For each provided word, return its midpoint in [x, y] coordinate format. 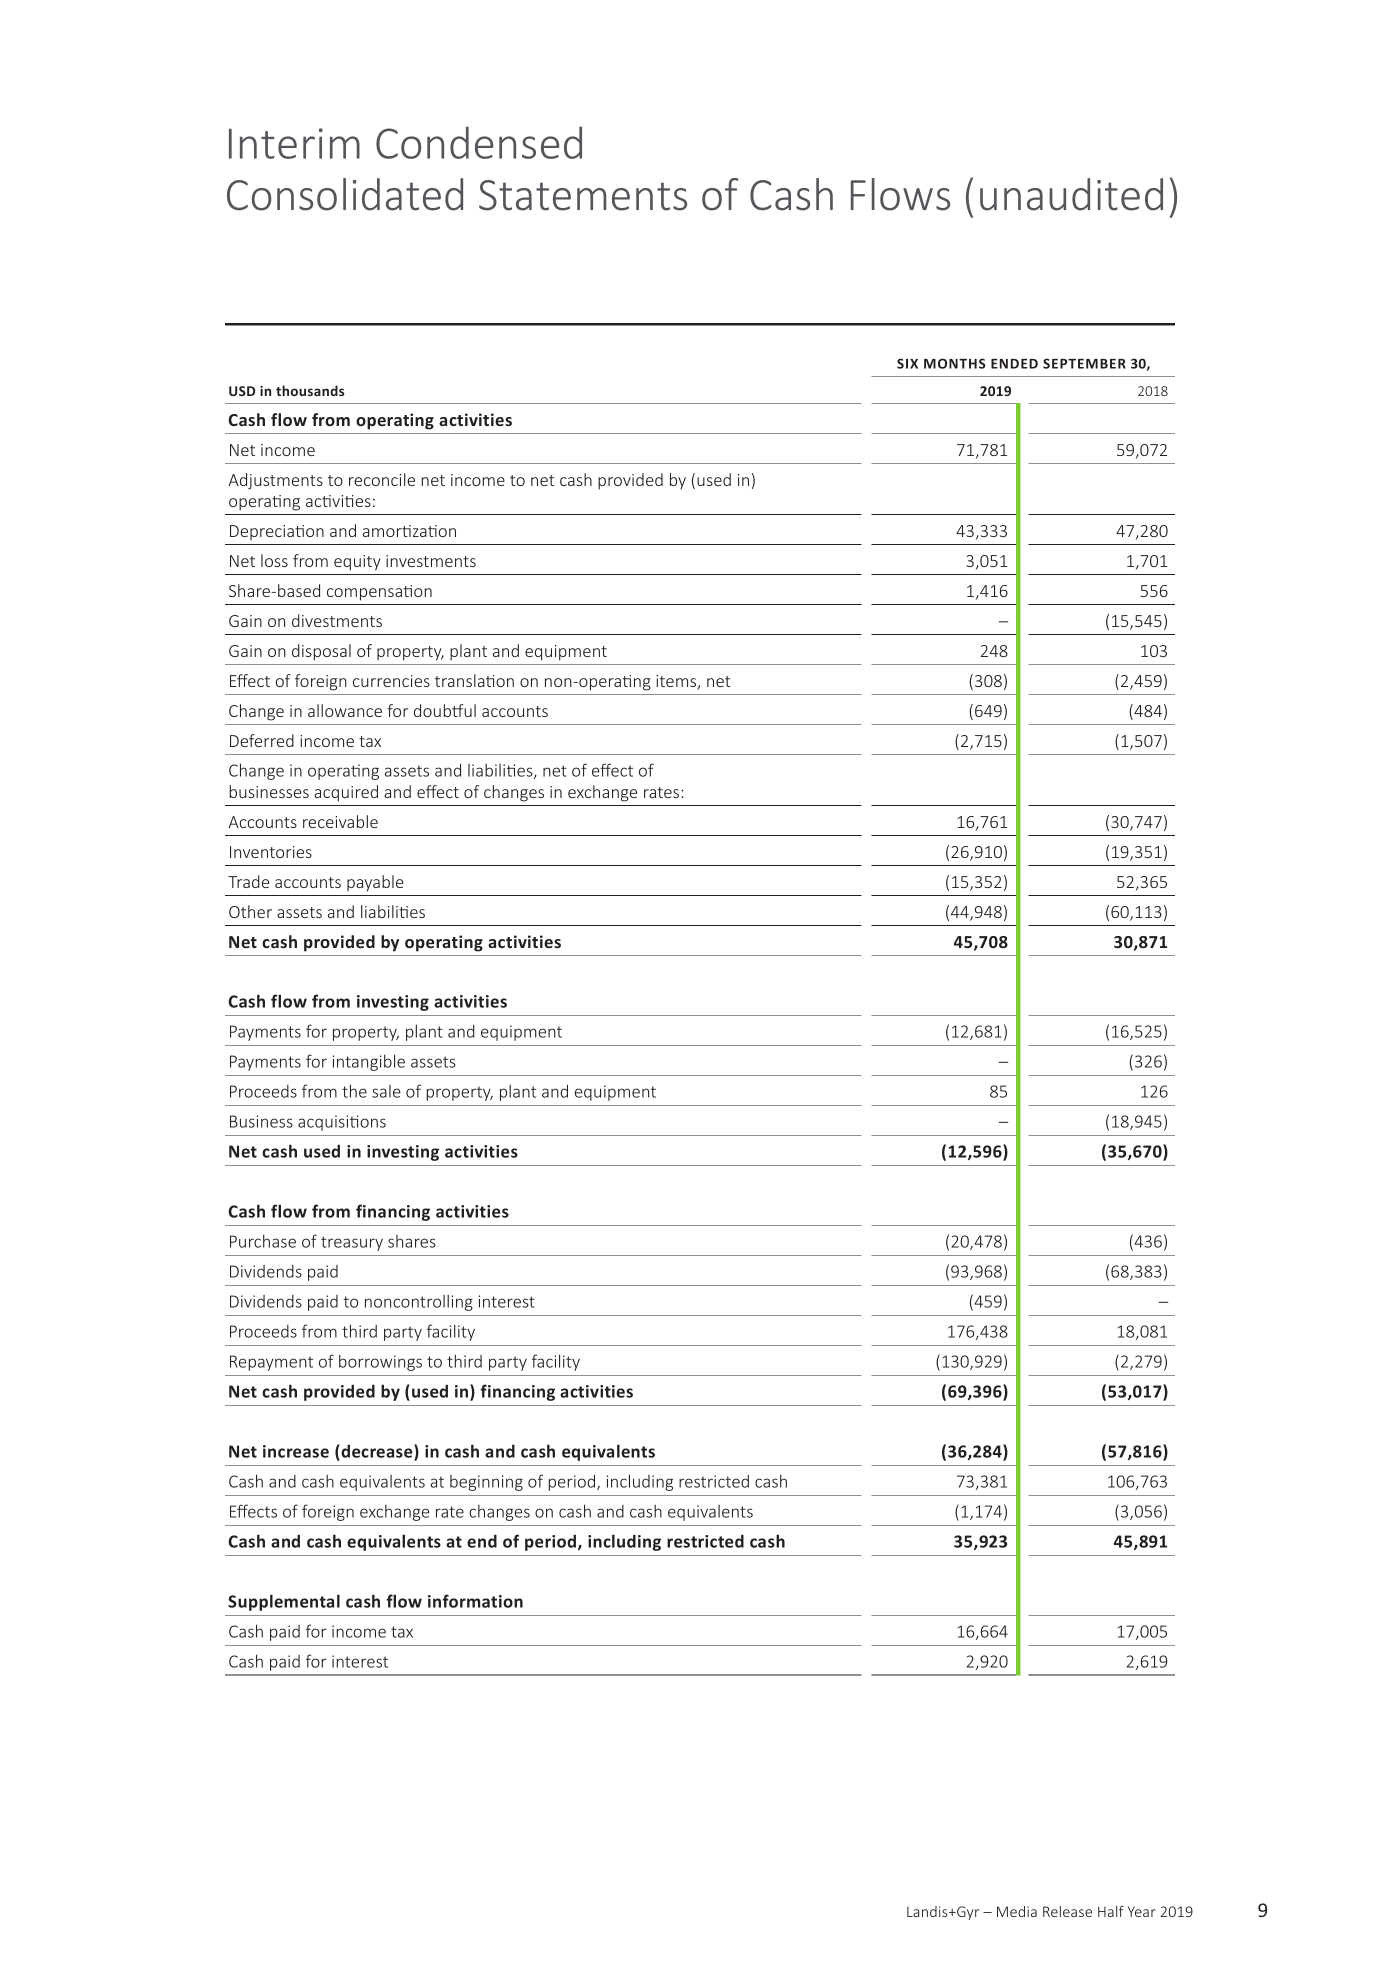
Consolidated [345, 194]
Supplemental [284, 1602]
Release [1067, 1911]
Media [1017, 1911]
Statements [583, 195]
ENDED [1014, 364]
